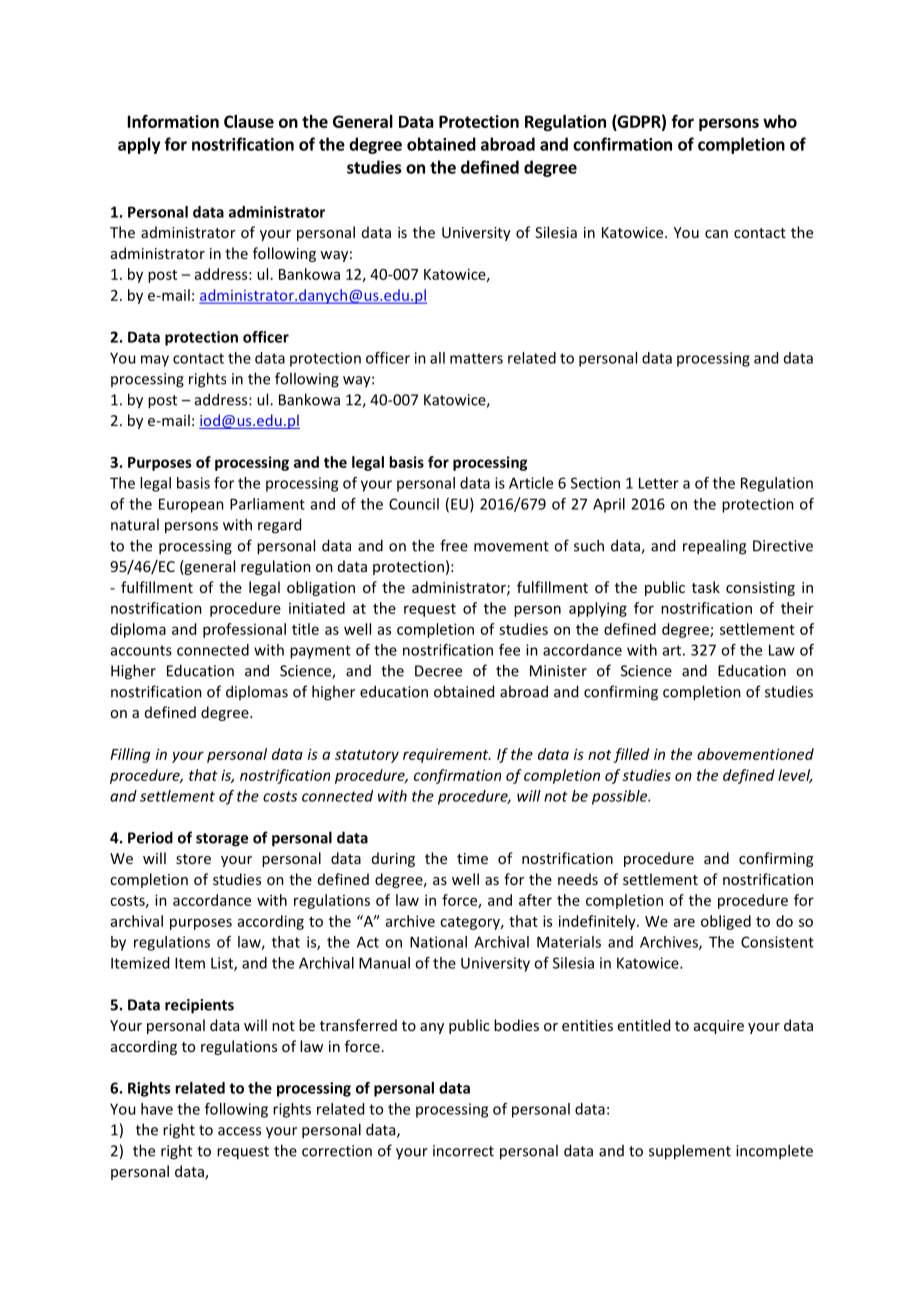 This screenshot has height=1308, width=924. Describe the element at coordinates (244, 630) in the screenshot. I see `professional` at that location.
